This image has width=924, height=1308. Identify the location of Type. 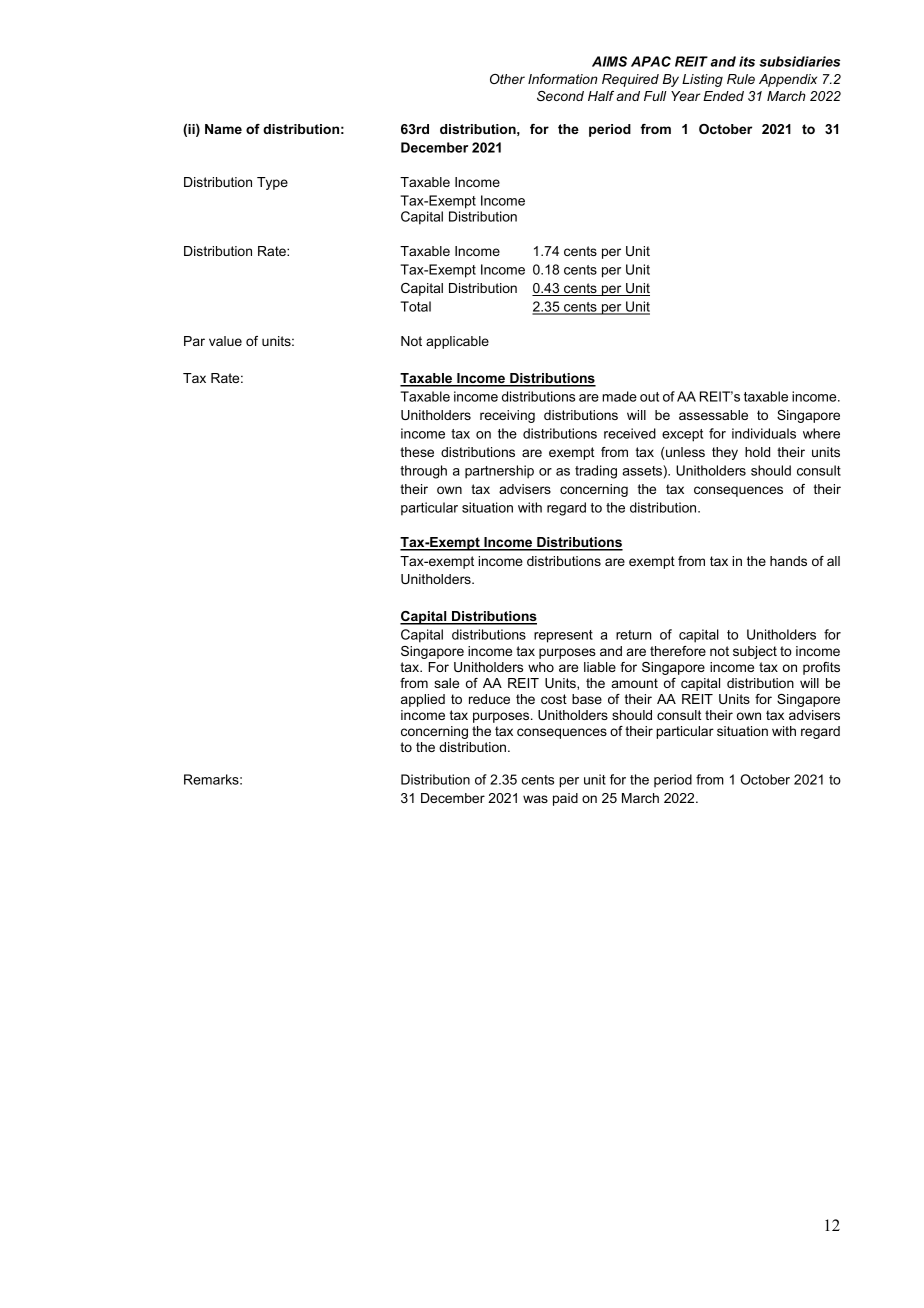
(272, 183).
